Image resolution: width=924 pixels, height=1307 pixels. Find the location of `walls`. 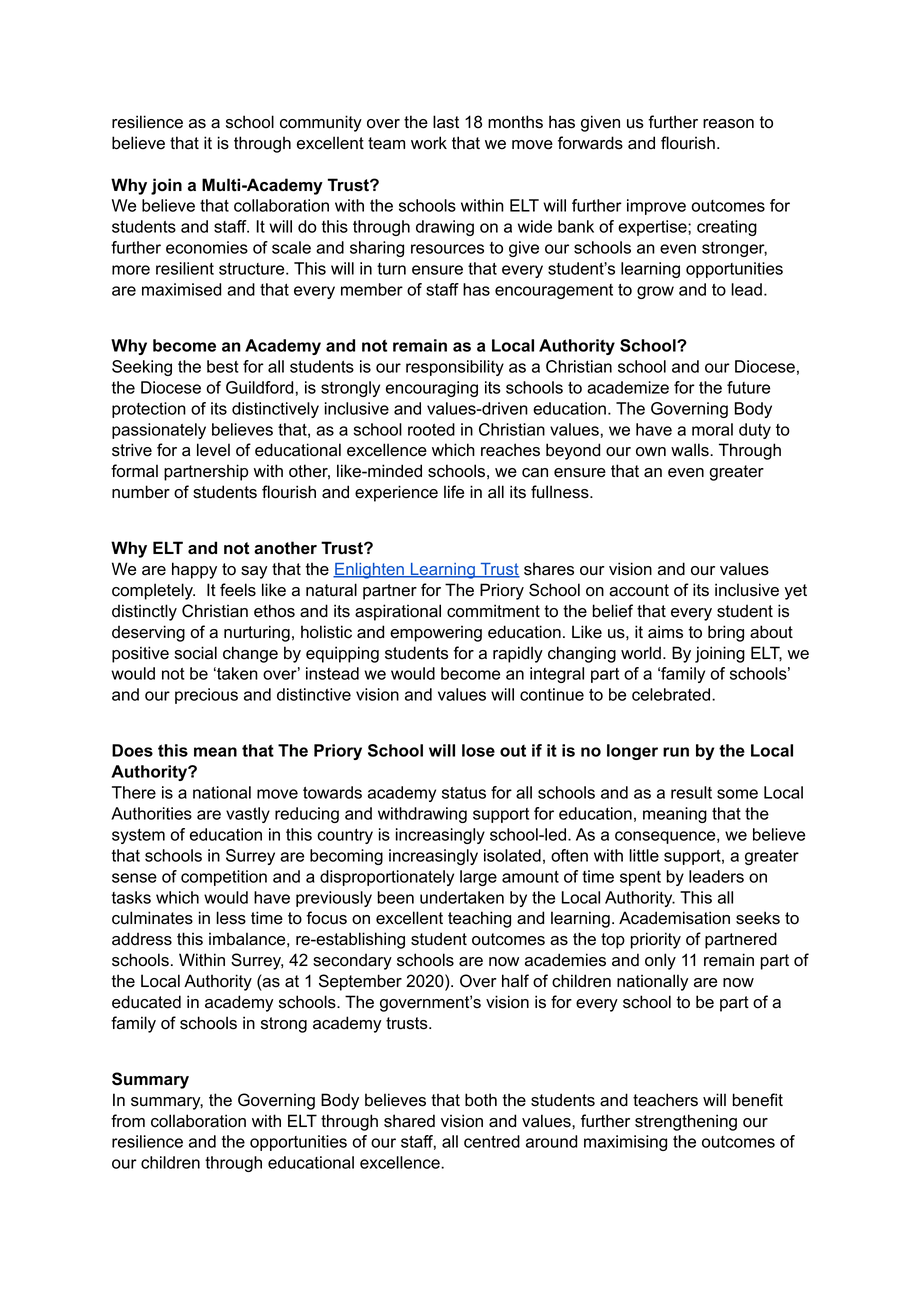

walls is located at coordinates (691, 450).
